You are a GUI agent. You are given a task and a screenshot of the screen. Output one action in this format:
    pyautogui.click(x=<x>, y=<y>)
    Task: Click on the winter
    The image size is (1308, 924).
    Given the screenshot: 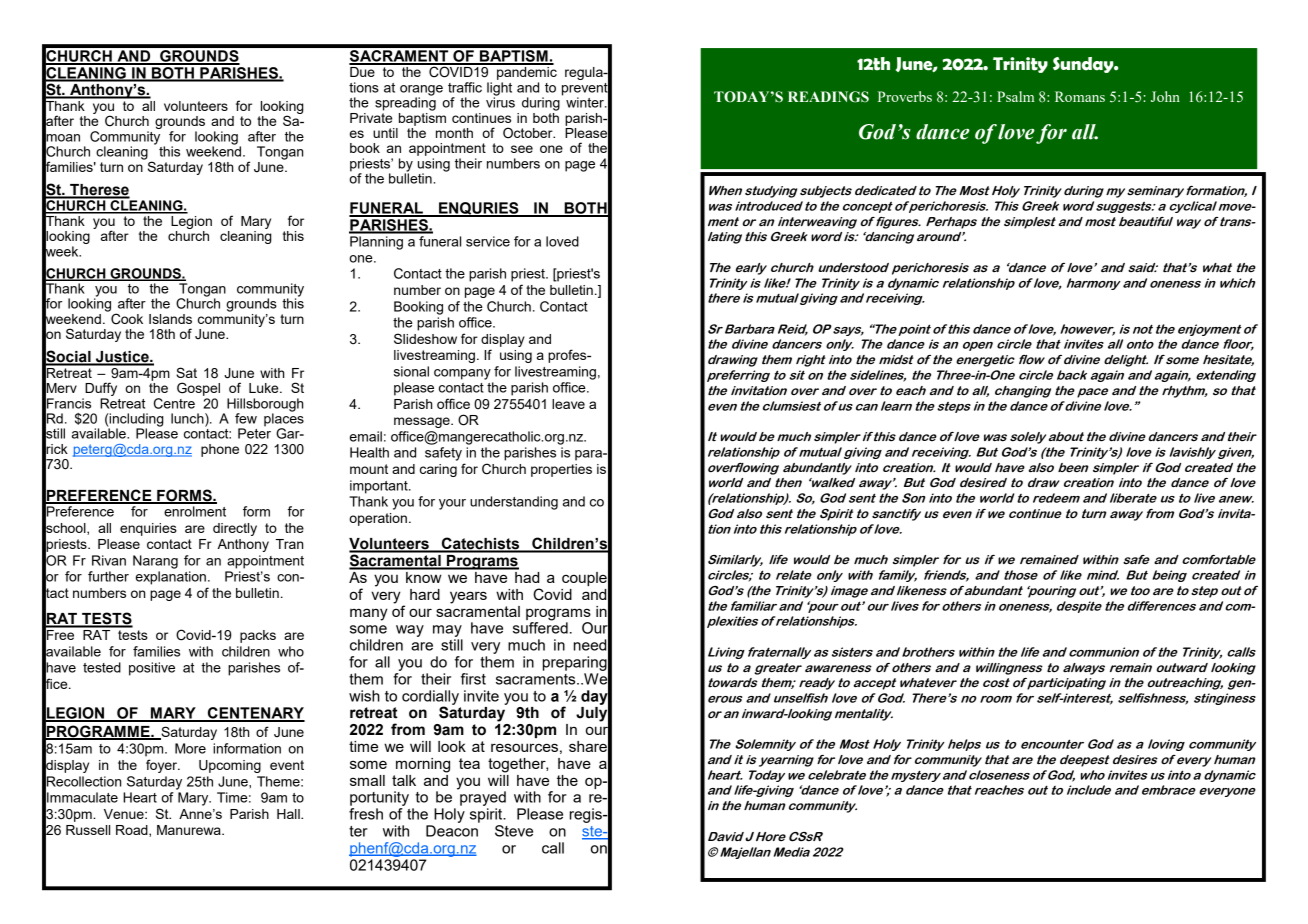 What is the action you would take?
    pyautogui.click(x=586, y=102)
